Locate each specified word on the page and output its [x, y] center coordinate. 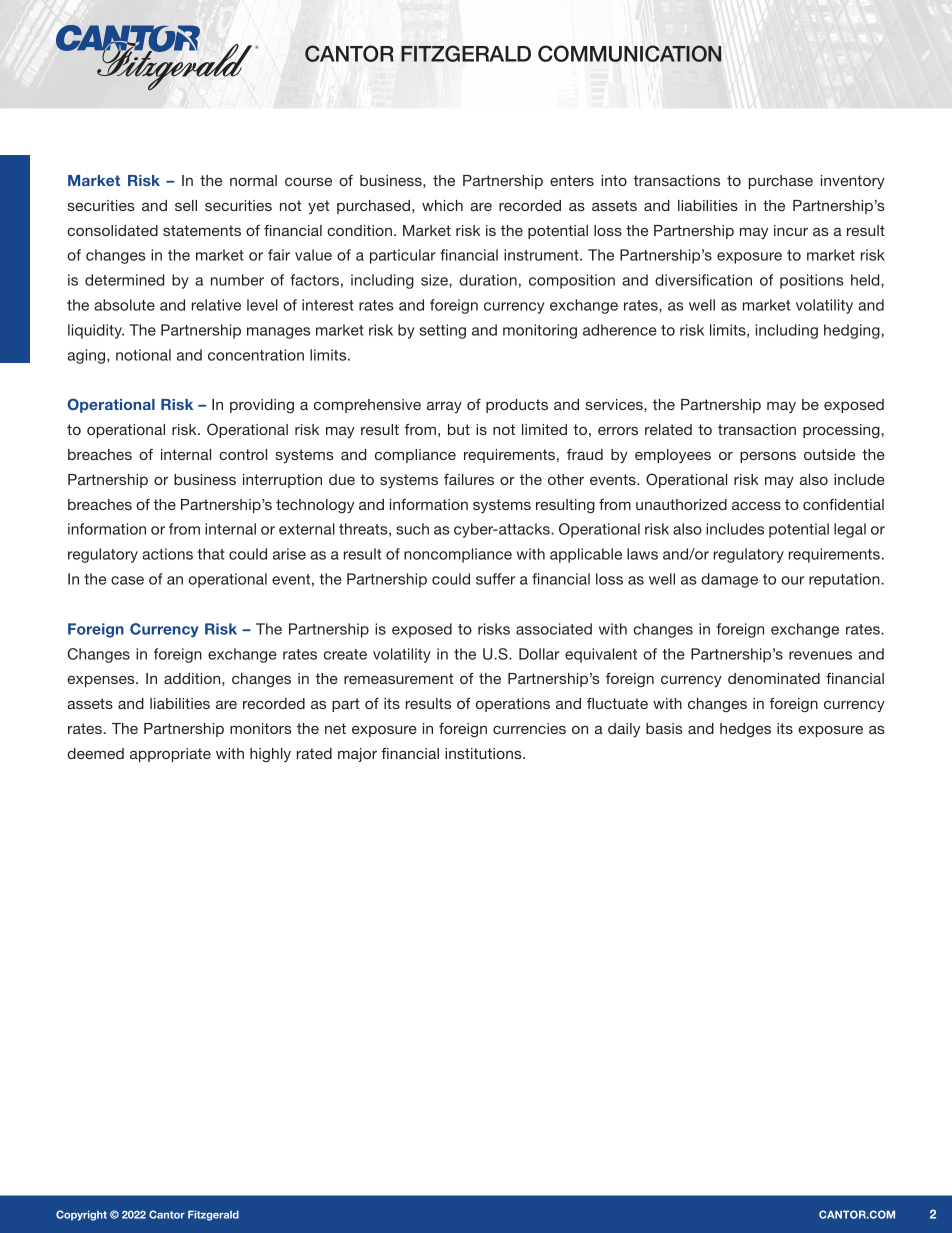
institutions [484, 753]
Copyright [81, 1215]
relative [216, 305]
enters [572, 180]
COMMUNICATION [630, 53]
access [756, 506]
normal [253, 180]
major [357, 755]
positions [812, 281]
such [412, 529]
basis [664, 728]
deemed [95, 753]
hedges [745, 730]
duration [488, 280]
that [210, 554]
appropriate [170, 755]
